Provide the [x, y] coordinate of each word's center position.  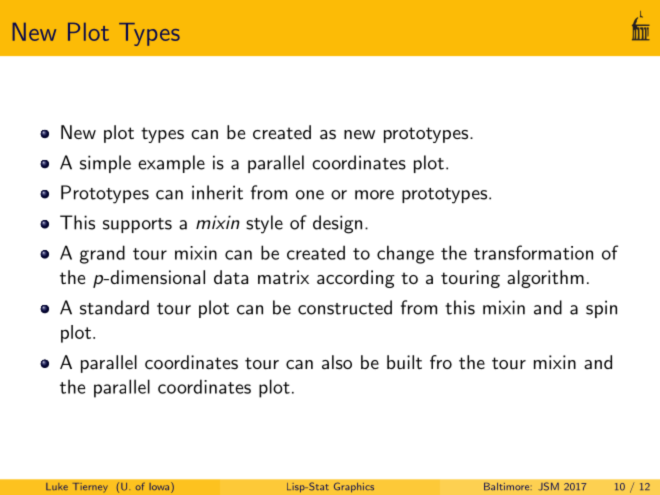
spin [601, 309]
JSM [548, 486]
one [310, 195]
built [404, 362]
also [337, 362]
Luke [57, 487]
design [337, 224]
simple [105, 164]
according [356, 279]
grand [102, 254]
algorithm [545, 279]
